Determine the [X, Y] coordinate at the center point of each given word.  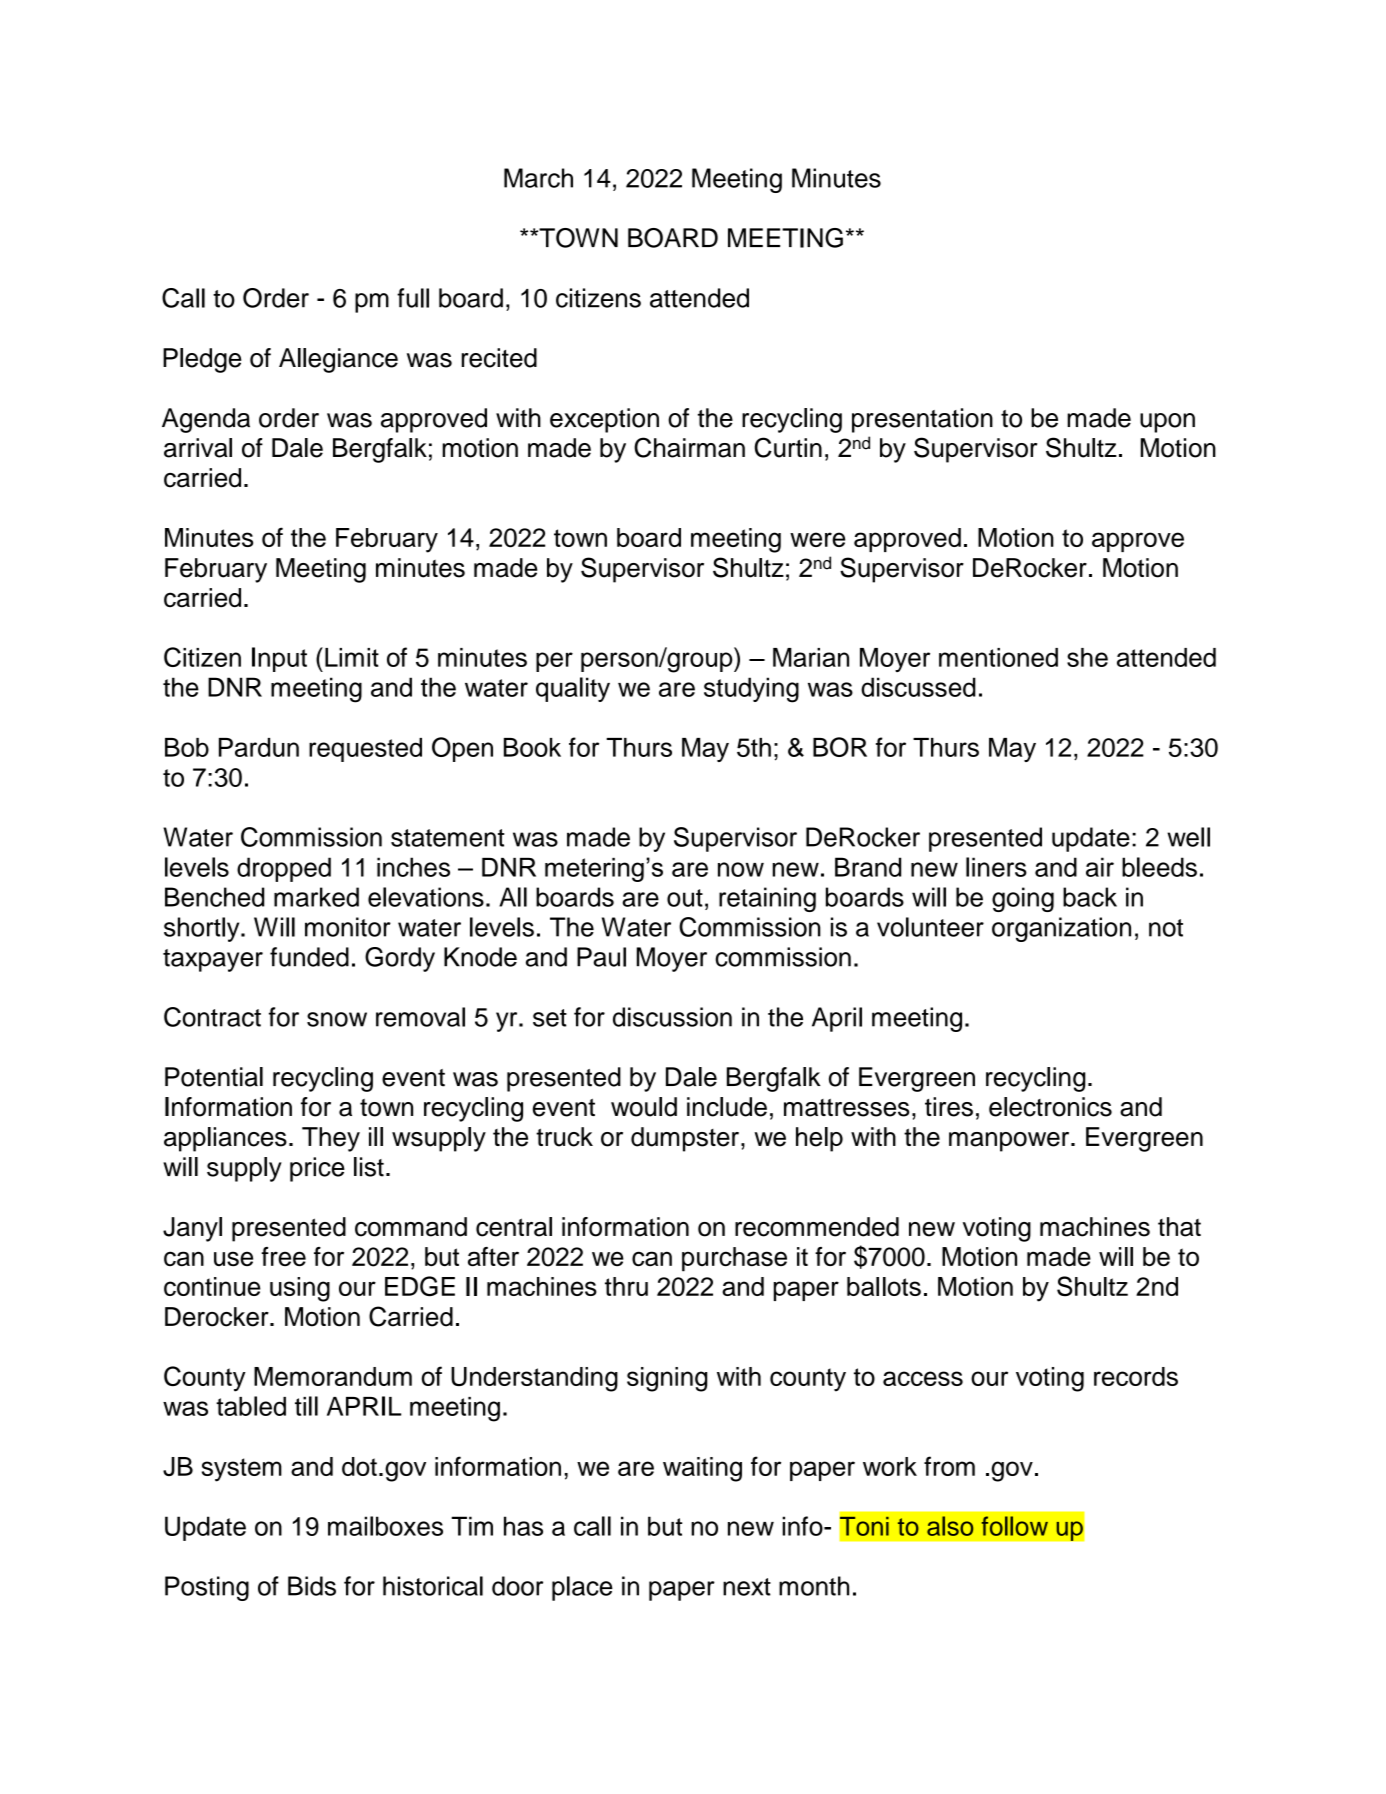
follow [1015, 1526]
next [747, 1587]
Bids [312, 1586]
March [538, 178]
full [413, 298]
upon [1167, 423]
